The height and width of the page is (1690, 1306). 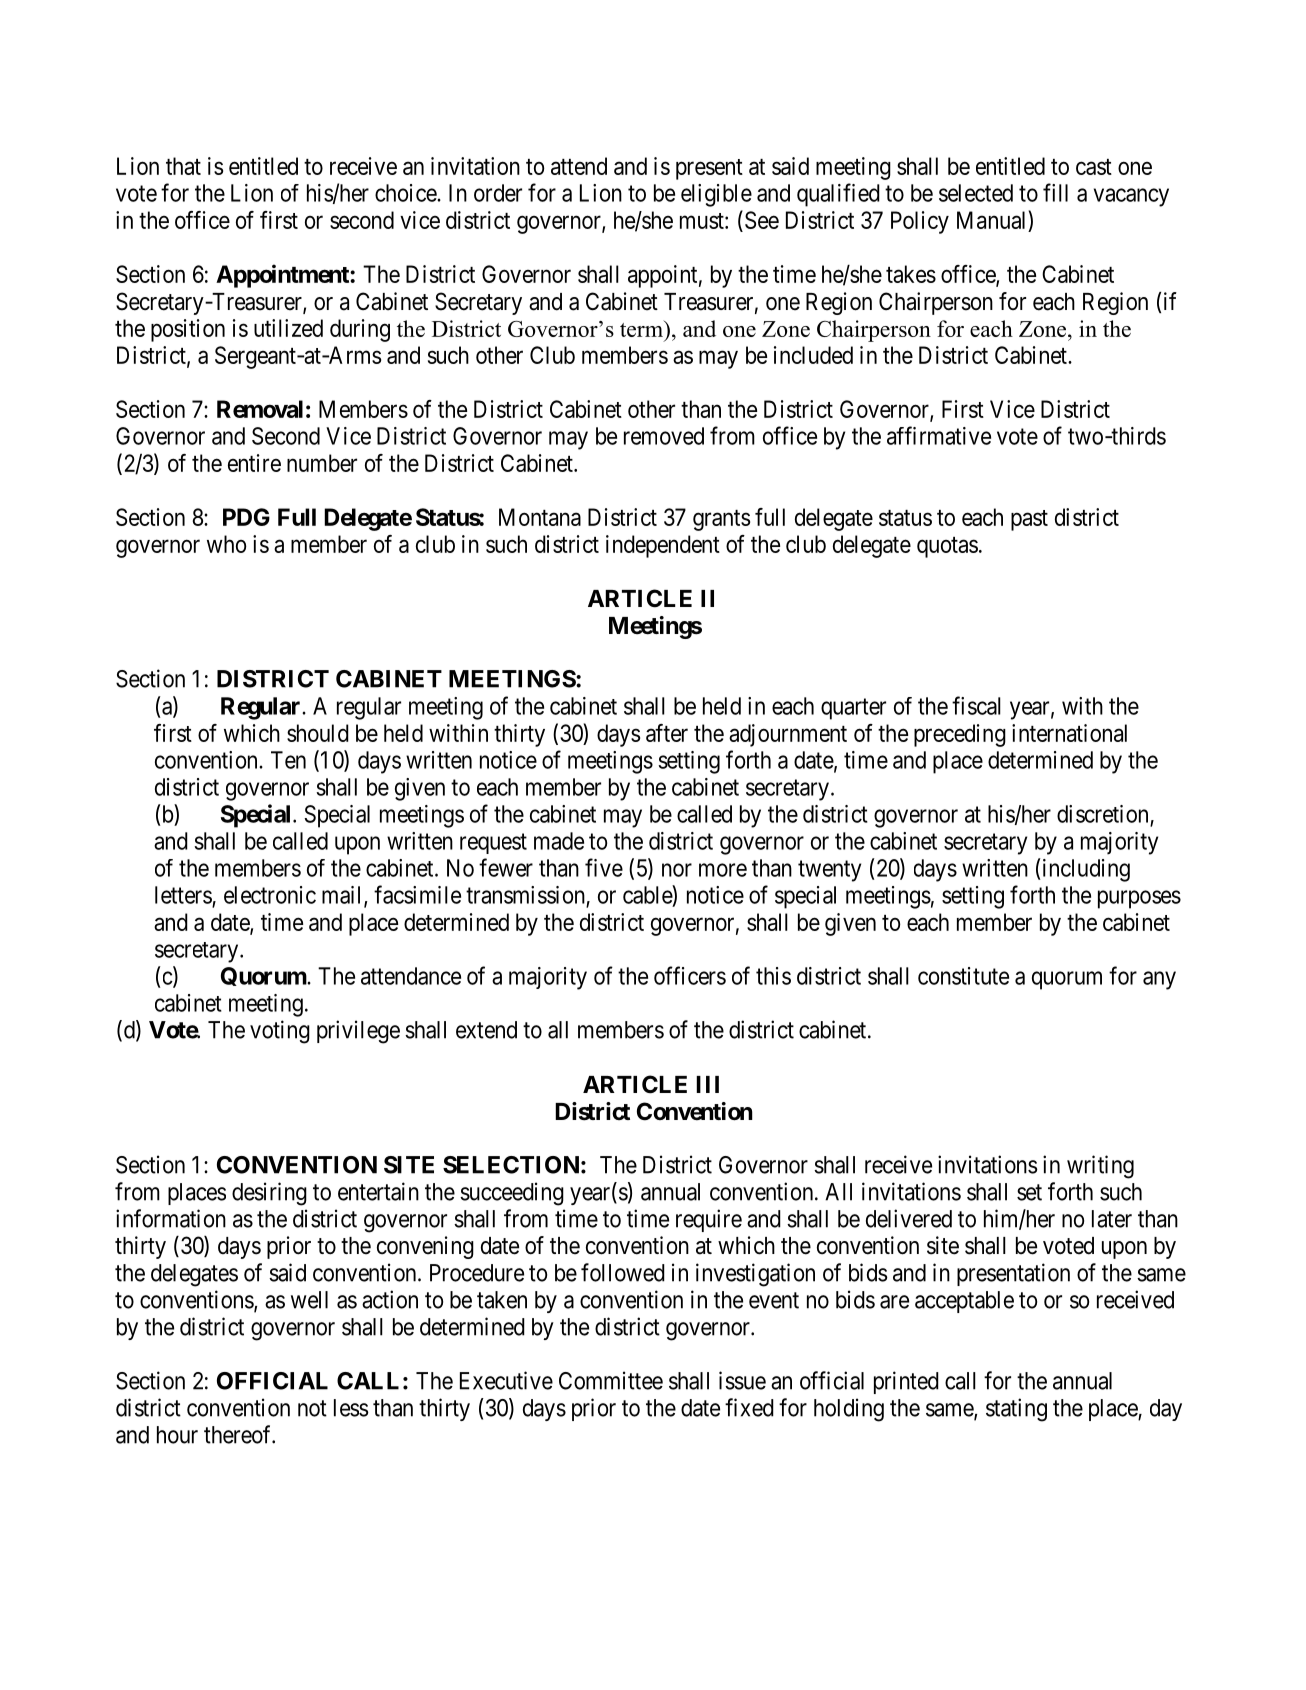 What do you see at coordinates (1102, 814) in the page?
I see `discretion` at bounding box center [1102, 814].
